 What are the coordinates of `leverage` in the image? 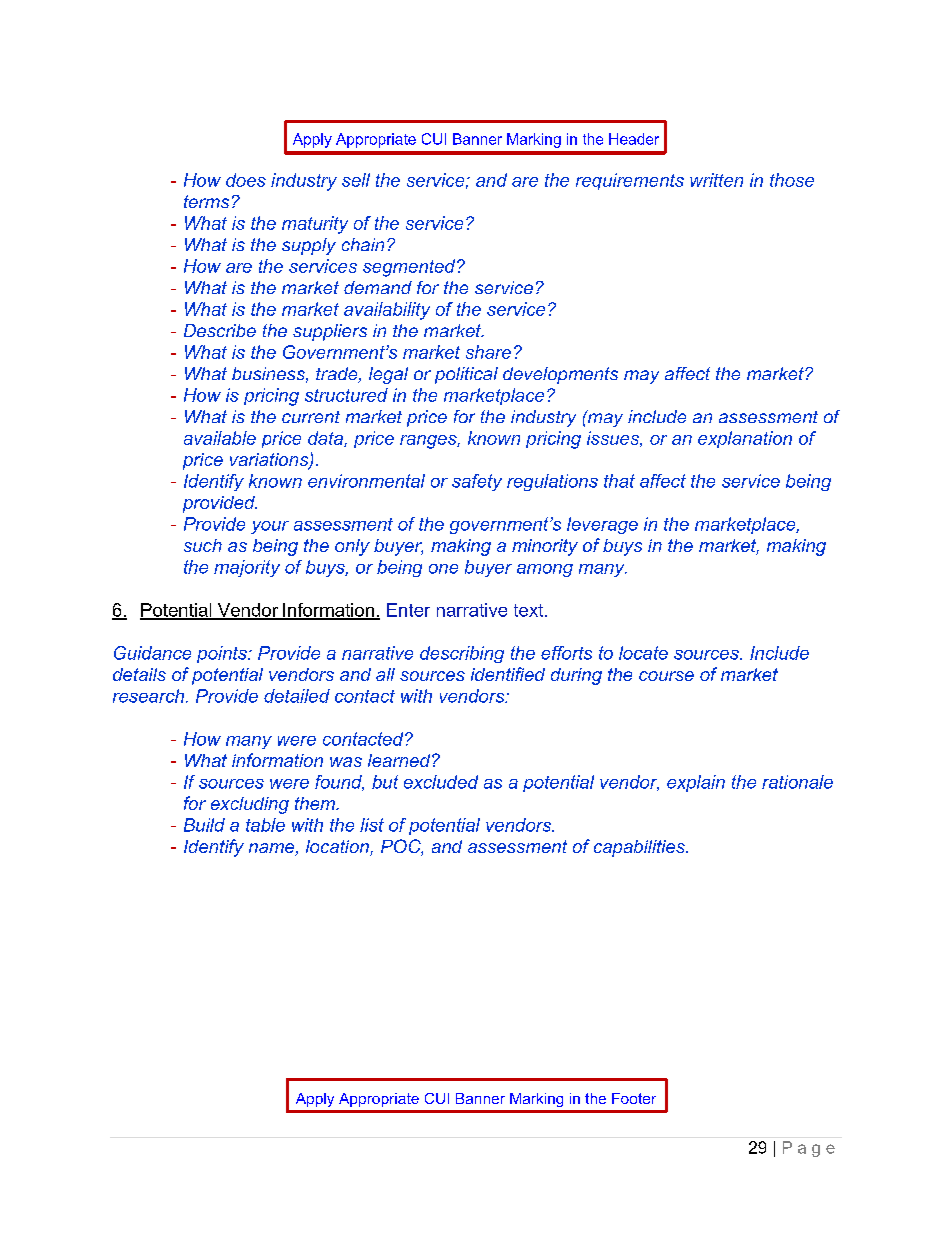 It's located at (602, 525).
